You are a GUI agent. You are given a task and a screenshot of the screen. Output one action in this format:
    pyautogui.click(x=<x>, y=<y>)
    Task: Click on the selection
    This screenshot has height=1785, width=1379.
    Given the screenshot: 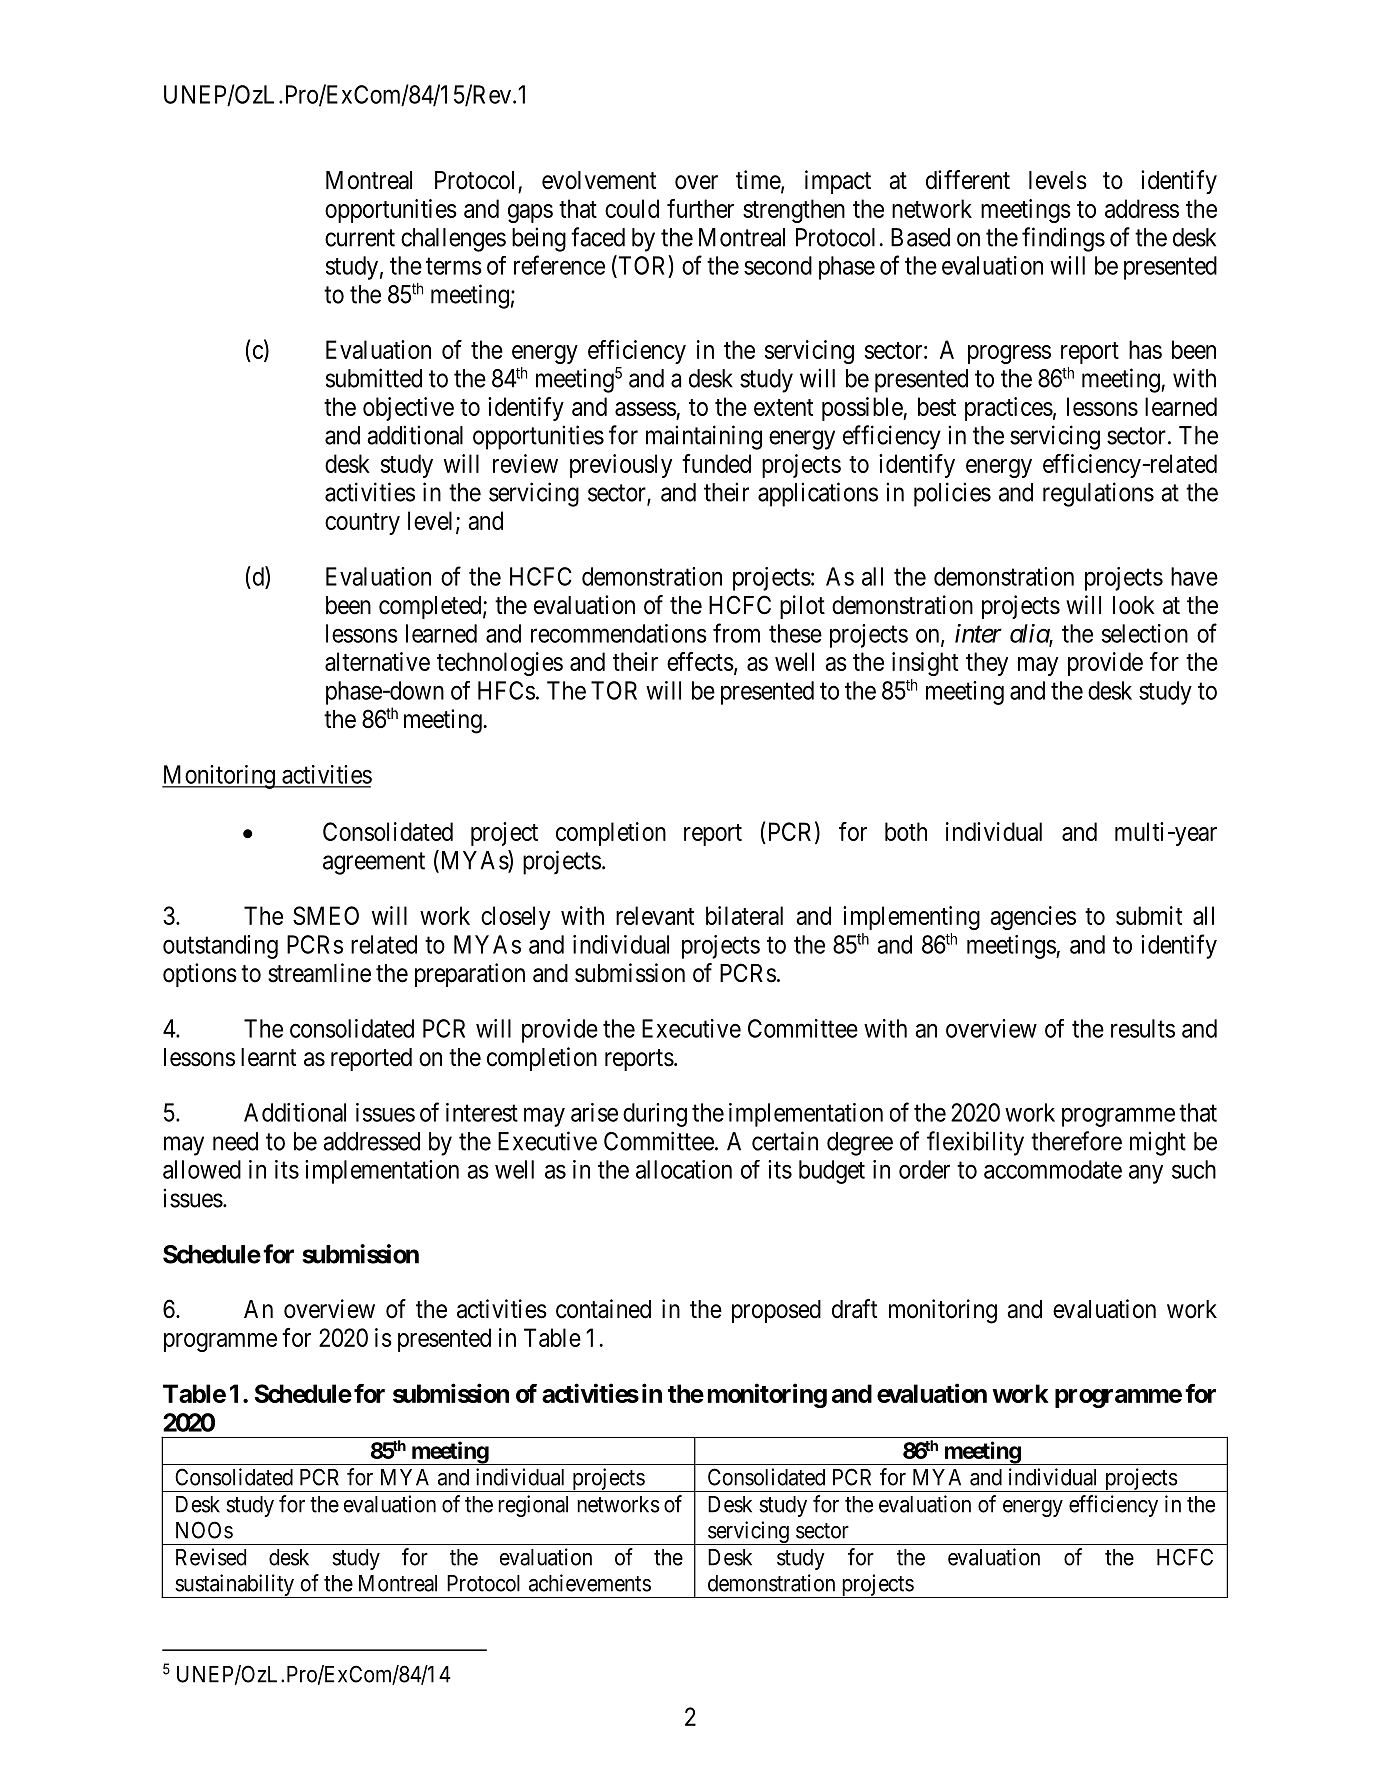 What is the action you would take?
    pyautogui.click(x=1145, y=633)
